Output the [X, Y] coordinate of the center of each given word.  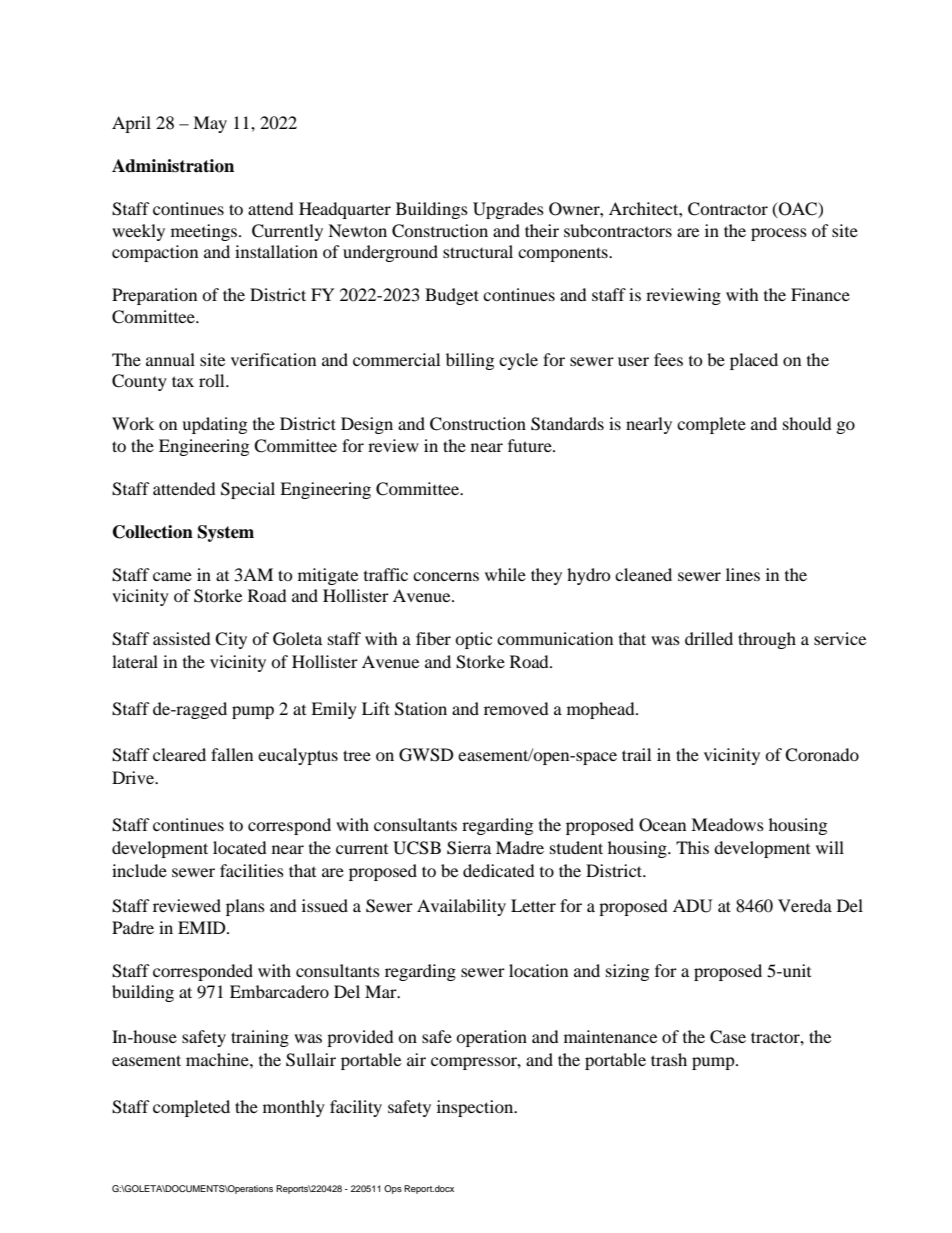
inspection [476, 1108]
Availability [461, 907]
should [807, 423]
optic [473, 640]
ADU [693, 906]
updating [214, 425]
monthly [294, 1108]
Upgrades [508, 210]
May [210, 124]
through [767, 640]
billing [470, 361]
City [231, 640]
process [779, 234]
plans [245, 907]
